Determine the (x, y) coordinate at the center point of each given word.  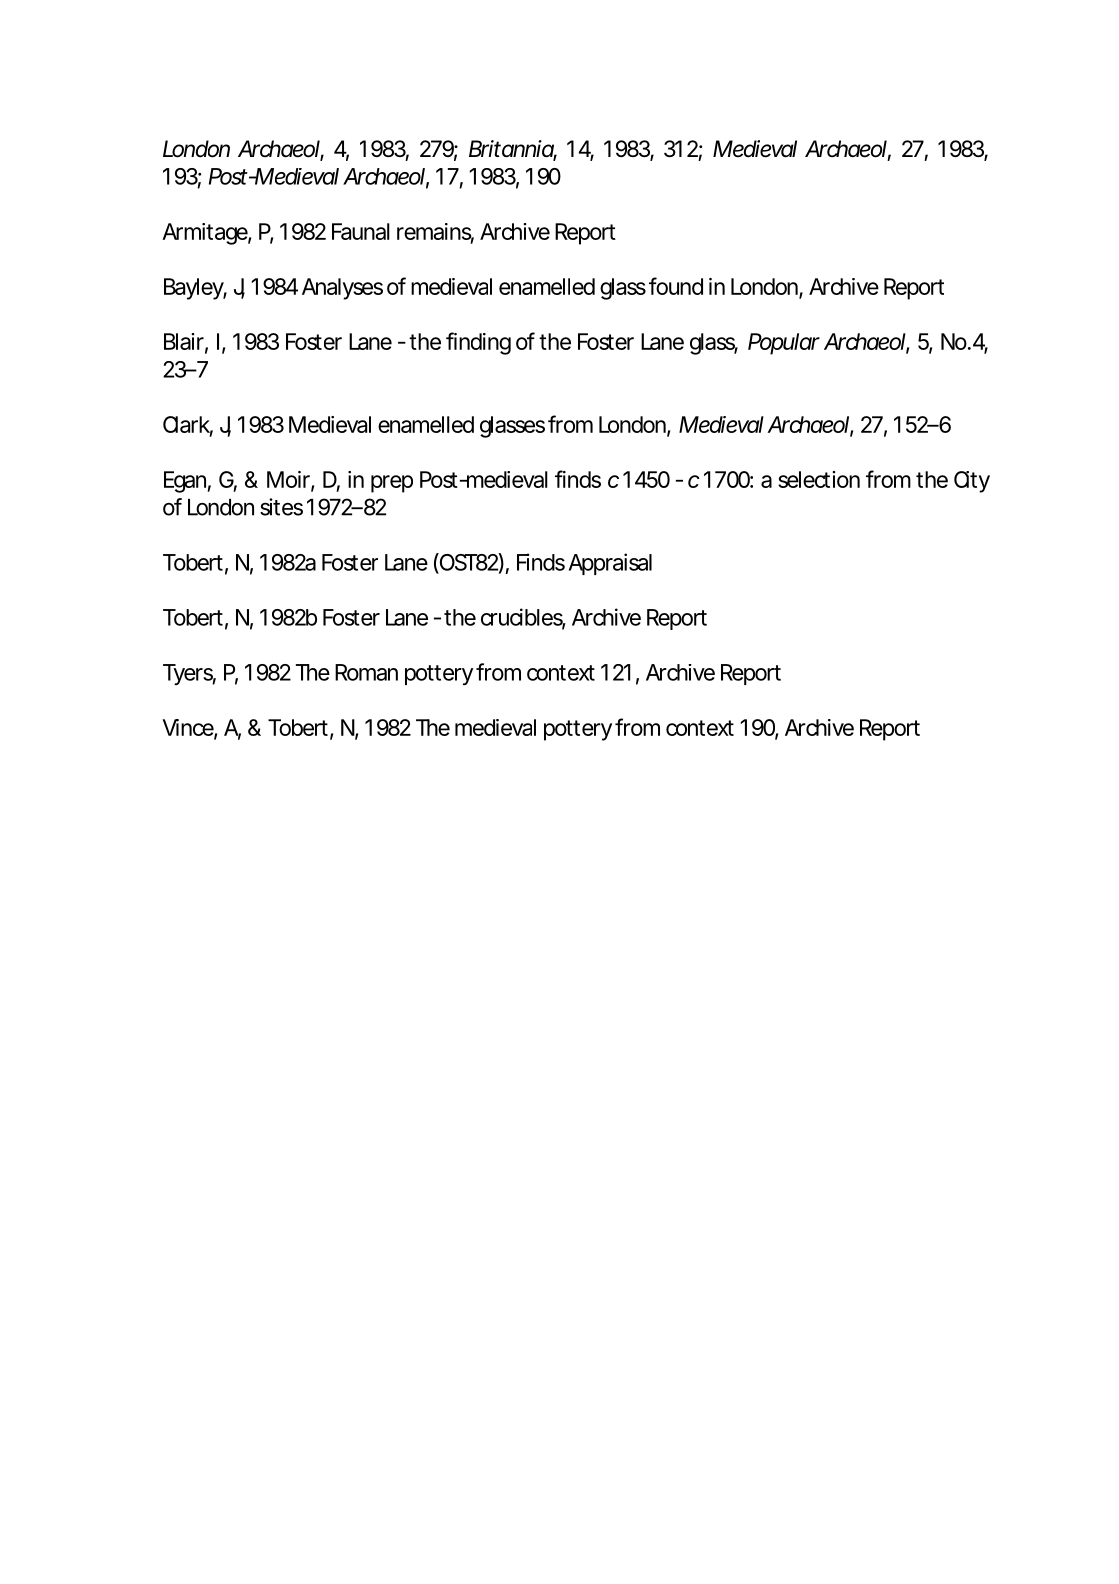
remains (435, 232)
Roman (366, 672)
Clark (188, 425)
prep (392, 484)
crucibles (523, 618)
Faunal (361, 231)
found (676, 286)
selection (819, 479)
